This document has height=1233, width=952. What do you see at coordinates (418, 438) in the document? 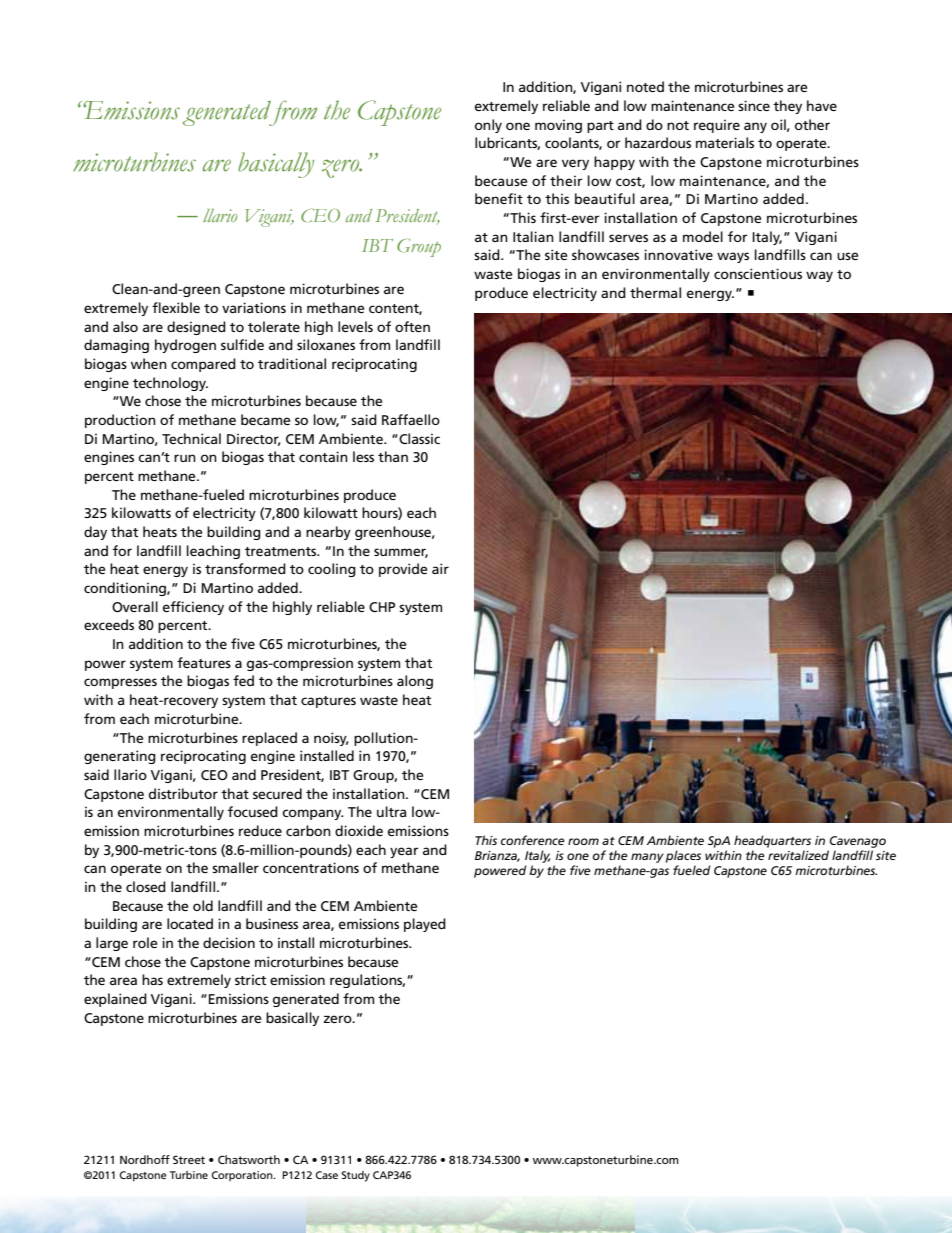
I see `Classic` at bounding box center [418, 438].
